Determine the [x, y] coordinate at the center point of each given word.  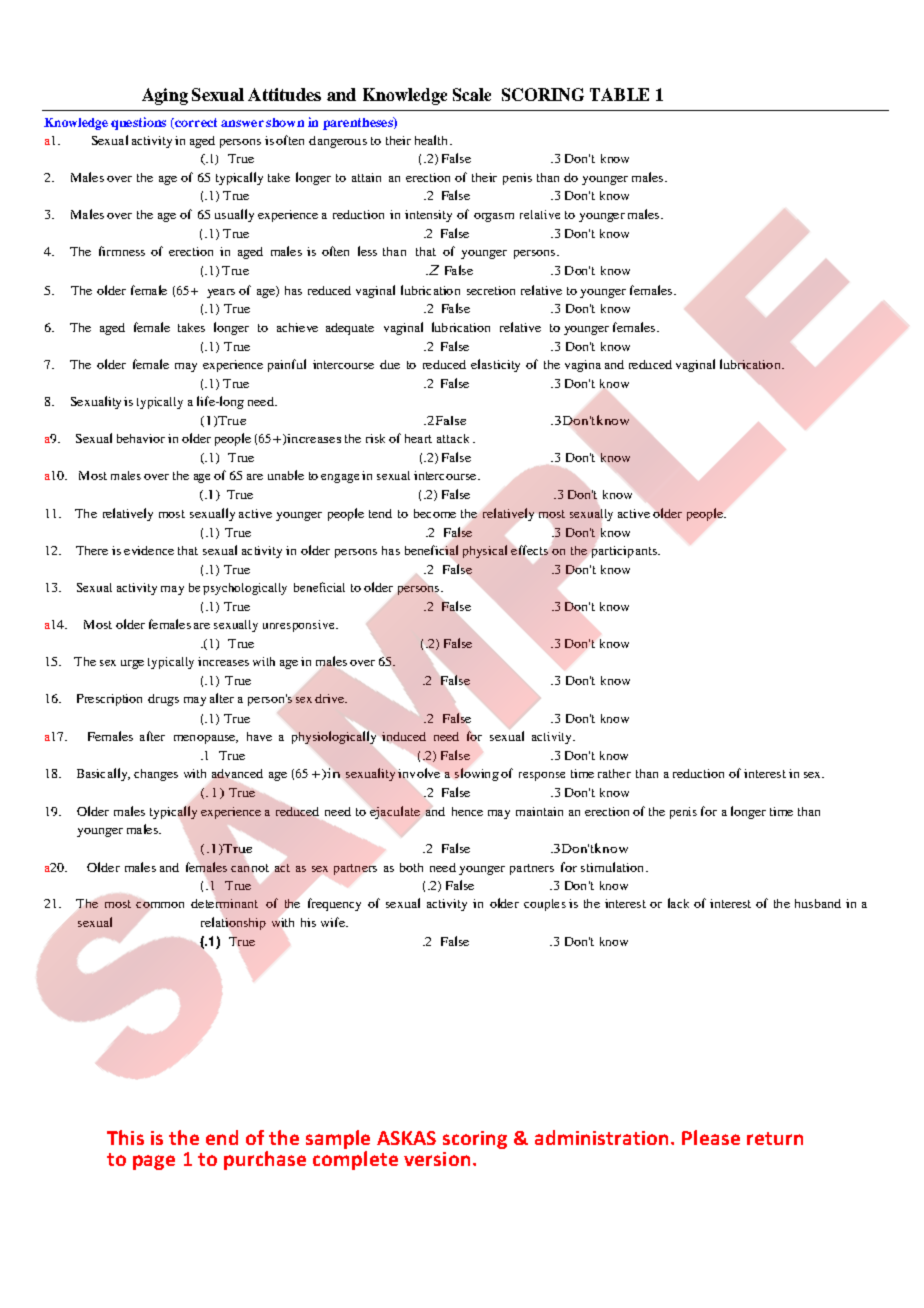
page [154, 1162]
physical [485, 551]
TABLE [619, 94]
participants [625, 552]
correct [195, 123]
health [431, 140]
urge [132, 664]
